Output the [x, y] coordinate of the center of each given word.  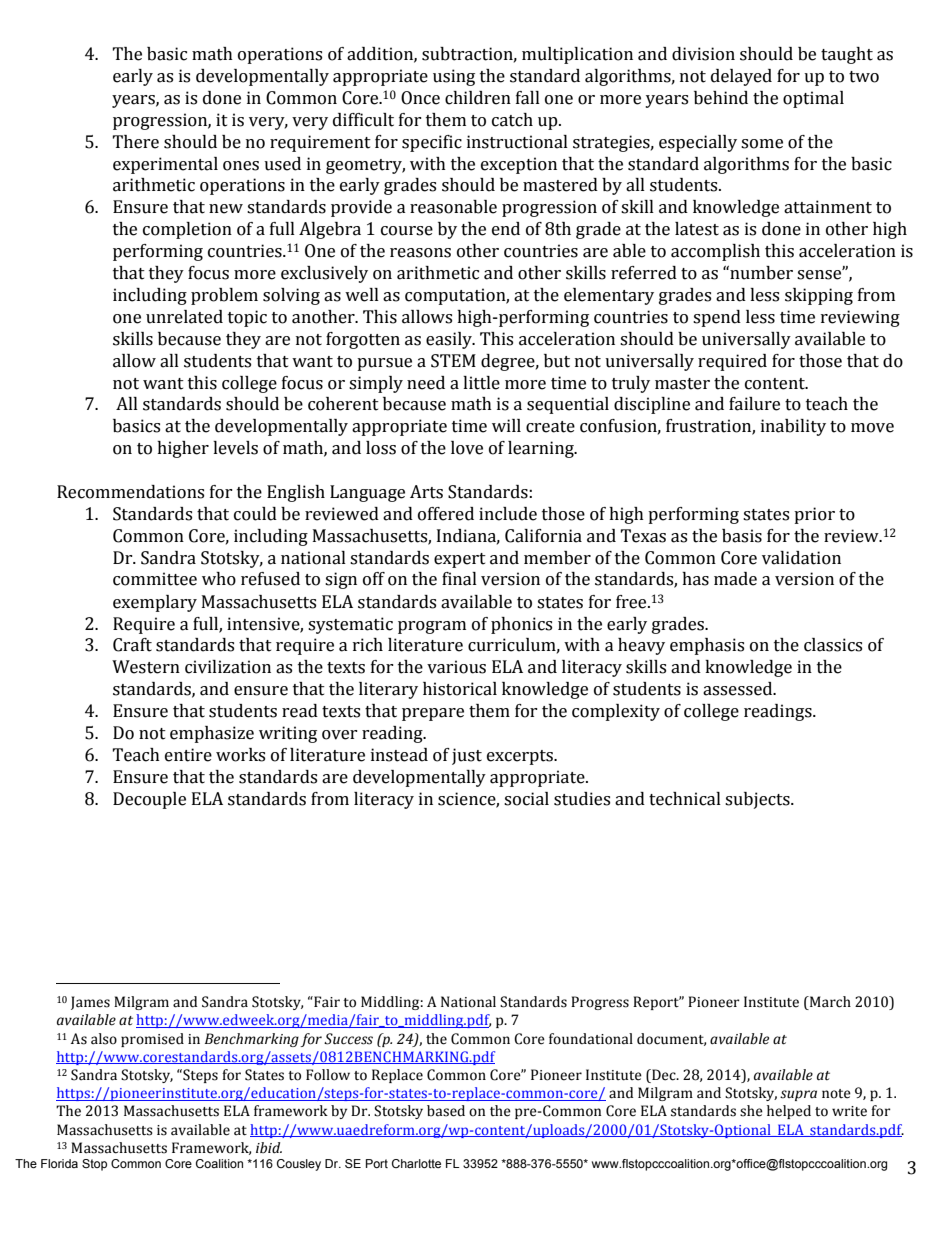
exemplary [155, 603]
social [526, 799]
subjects [758, 800]
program [432, 627]
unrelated [184, 317]
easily [450, 340]
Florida [59, 1163]
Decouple [149, 800]
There [135, 142]
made [735, 579]
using [454, 77]
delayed [741, 77]
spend [717, 318]
